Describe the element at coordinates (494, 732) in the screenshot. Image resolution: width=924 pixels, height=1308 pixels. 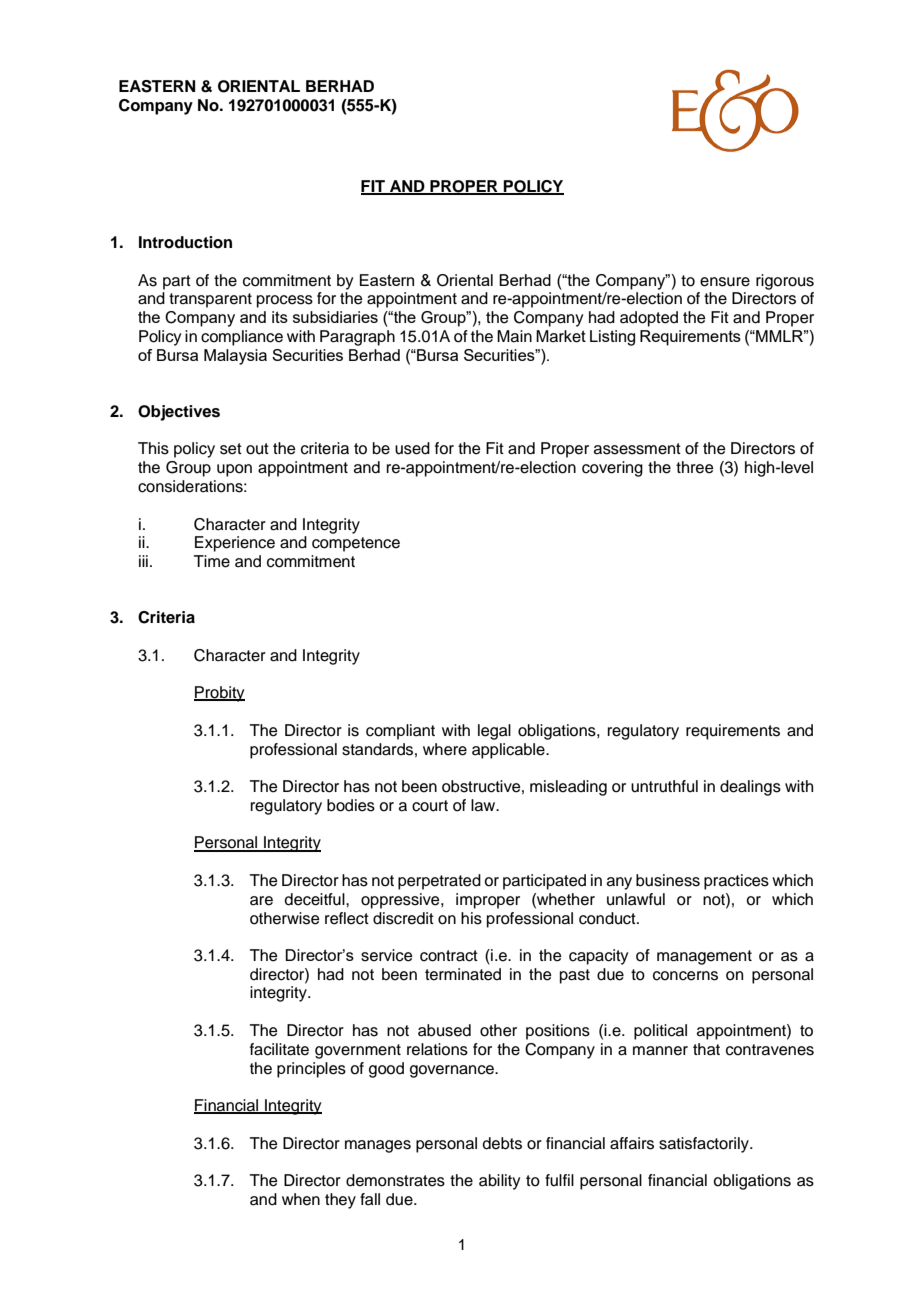
I see `legal` at that location.
